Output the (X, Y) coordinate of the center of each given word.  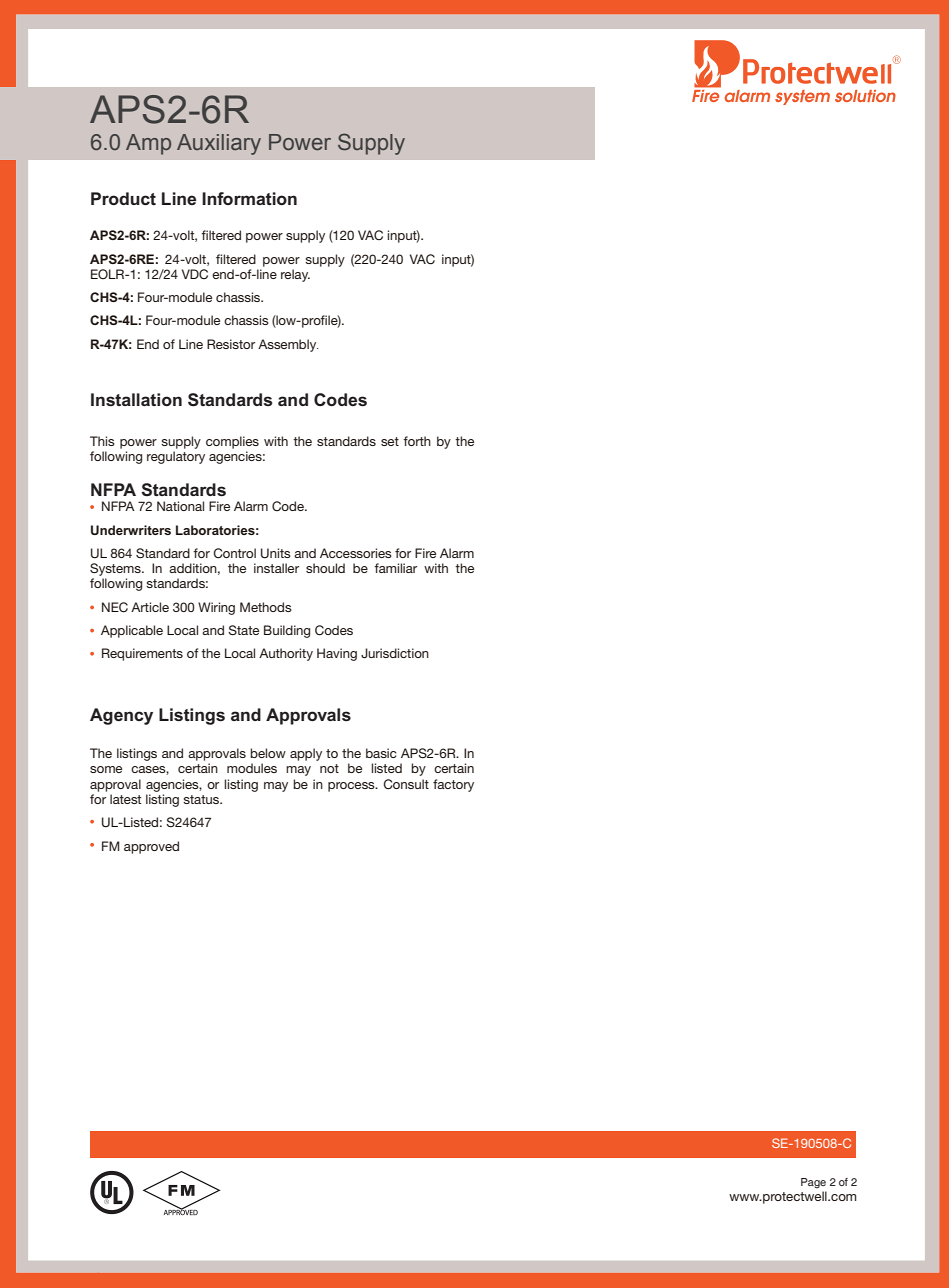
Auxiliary (219, 144)
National (180, 506)
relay (295, 275)
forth (417, 441)
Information (249, 198)
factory (453, 785)
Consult (406, 784)
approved (151, 847)
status (202, 799)
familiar (395, 568)
